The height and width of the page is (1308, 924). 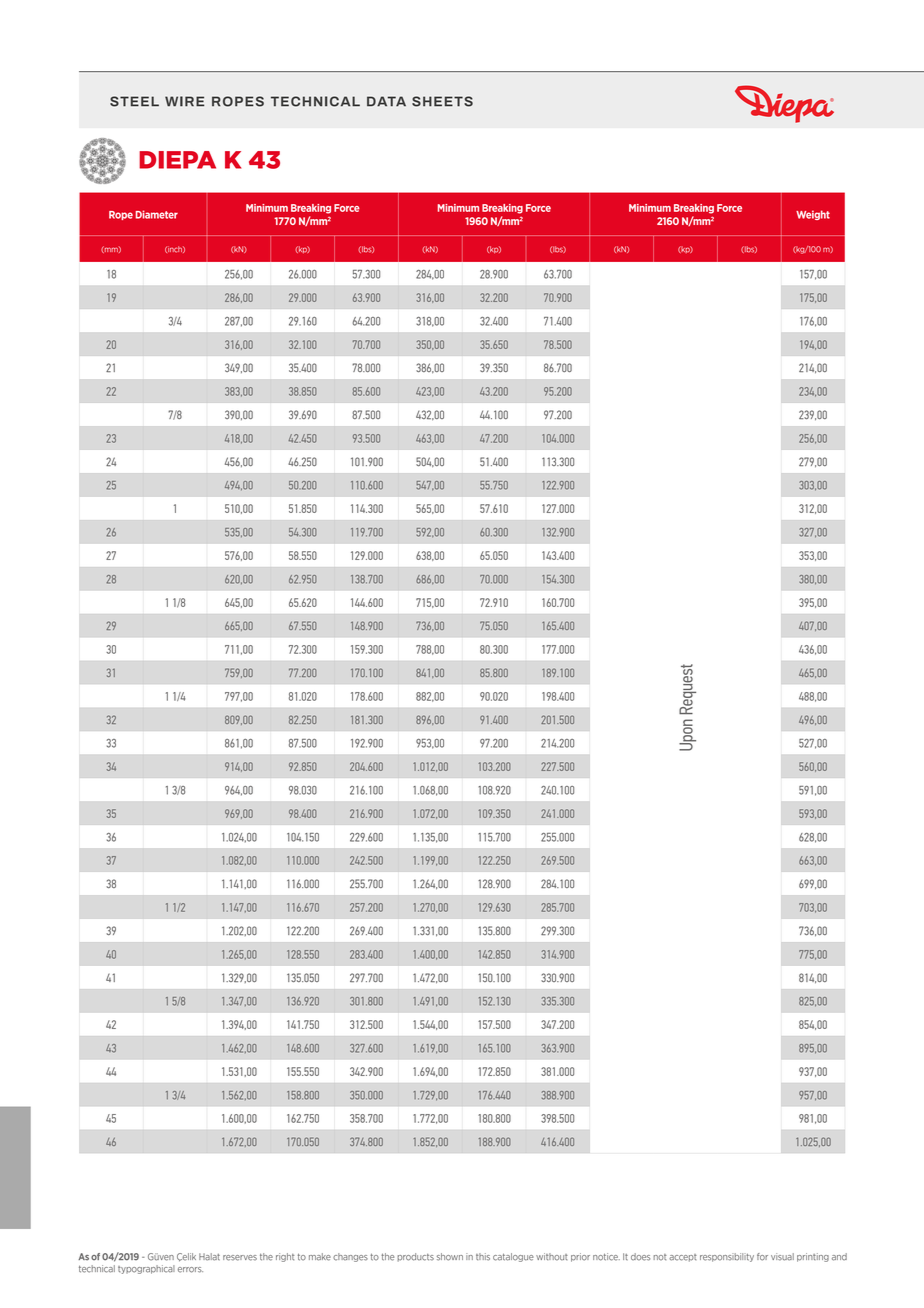 I want to click on SHEETS, so click(x=442, y=101).
